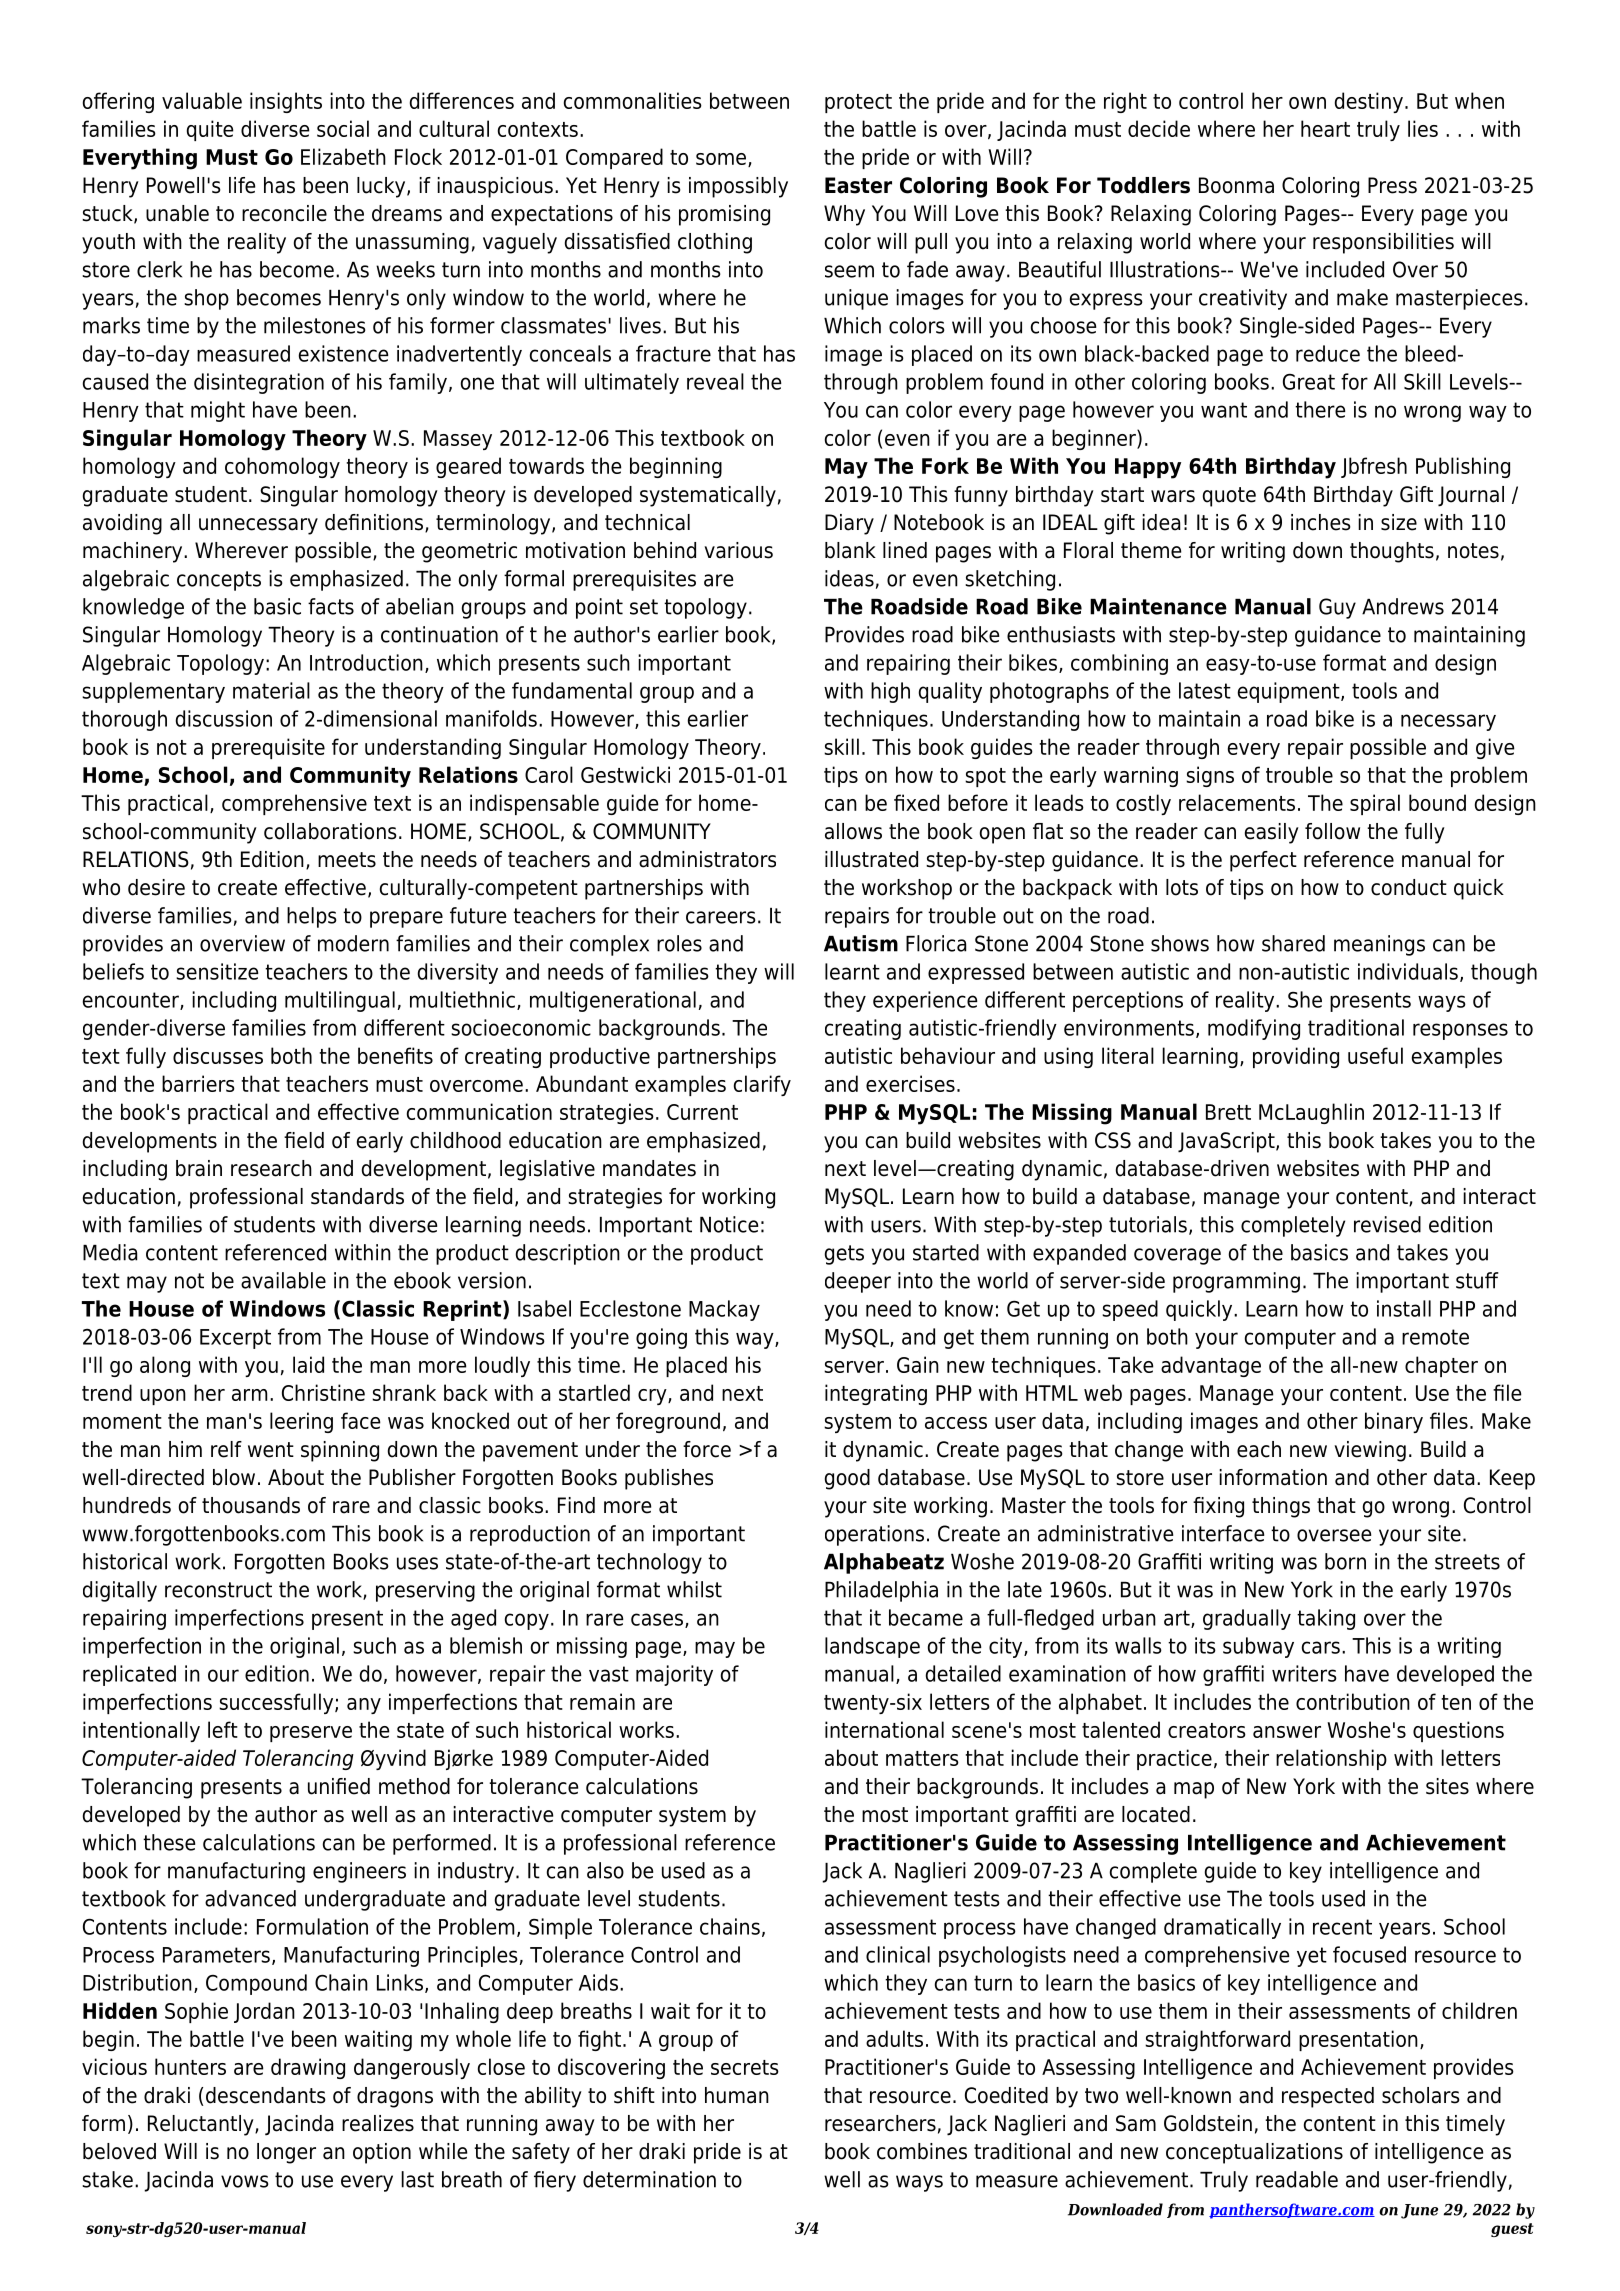 The width and height of the screenshot is (1620, 2291). Describe the element at coordinates (1387, 1224) in the screenshot. I see `revised` at that location.
